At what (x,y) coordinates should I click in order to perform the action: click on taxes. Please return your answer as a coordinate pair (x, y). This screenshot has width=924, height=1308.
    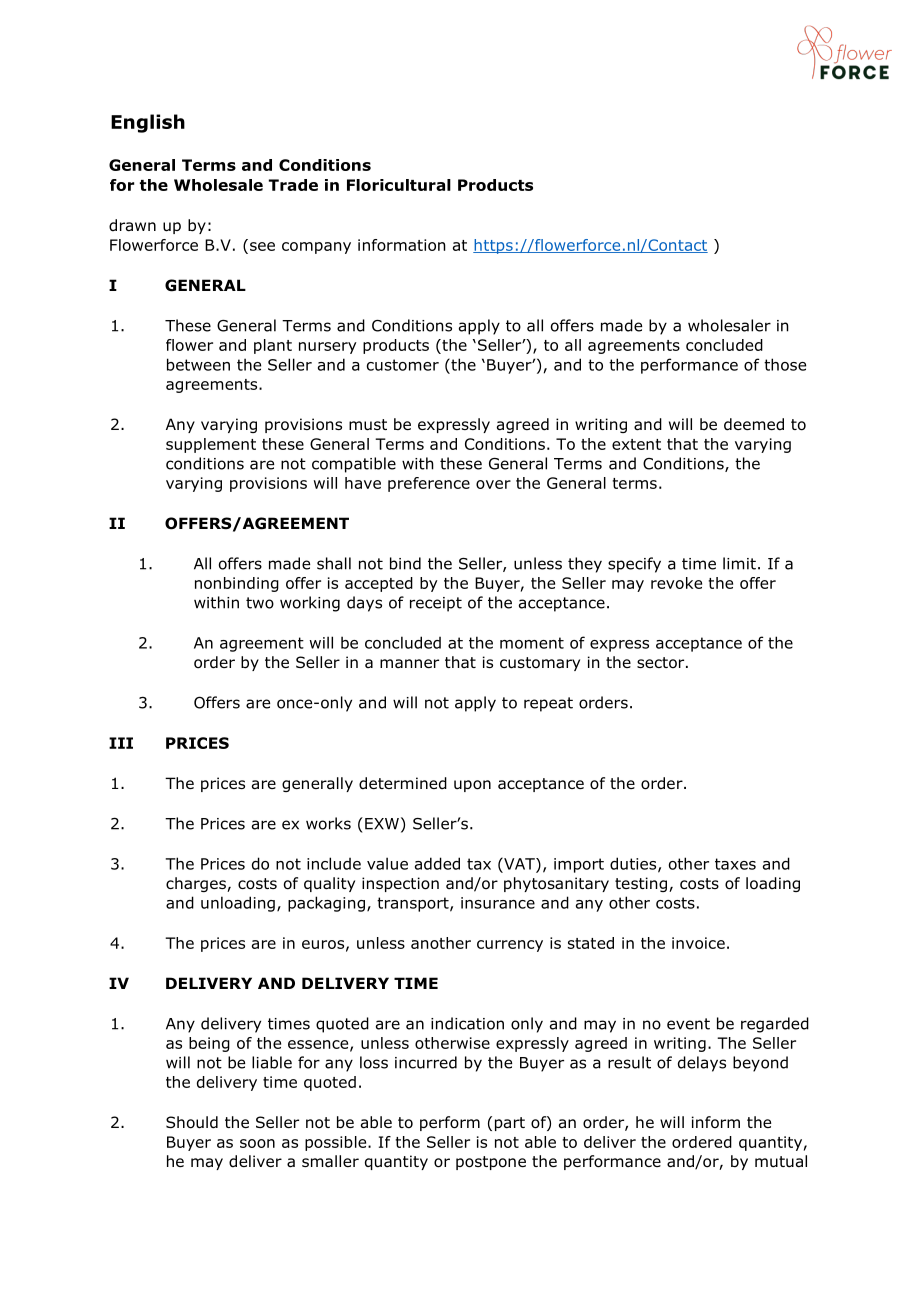
    Looking at the image, I should click on (735, 864).
